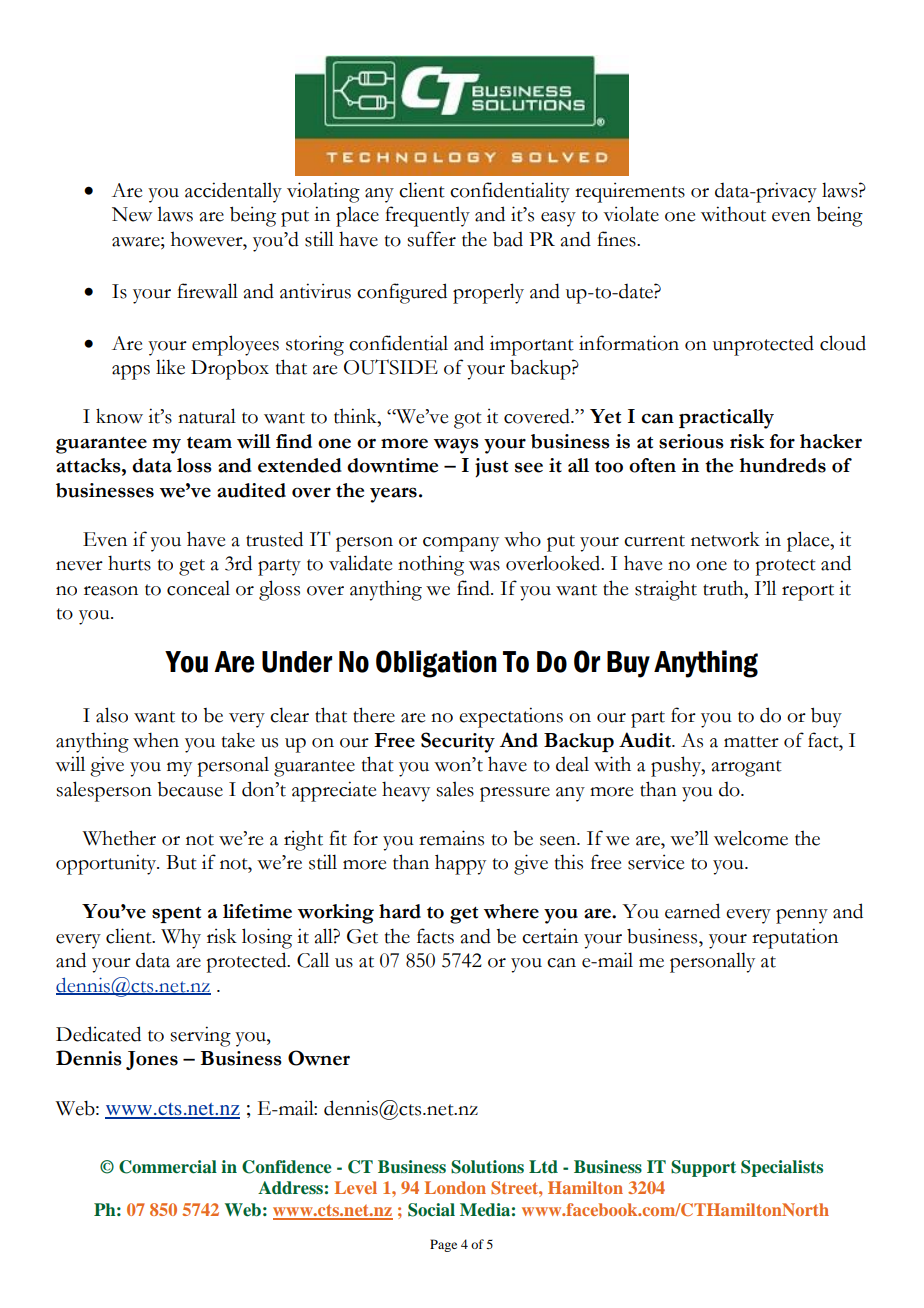 The width and height of the screenshot is (924, 1308). I want to click on happy, so click(460, 864).
